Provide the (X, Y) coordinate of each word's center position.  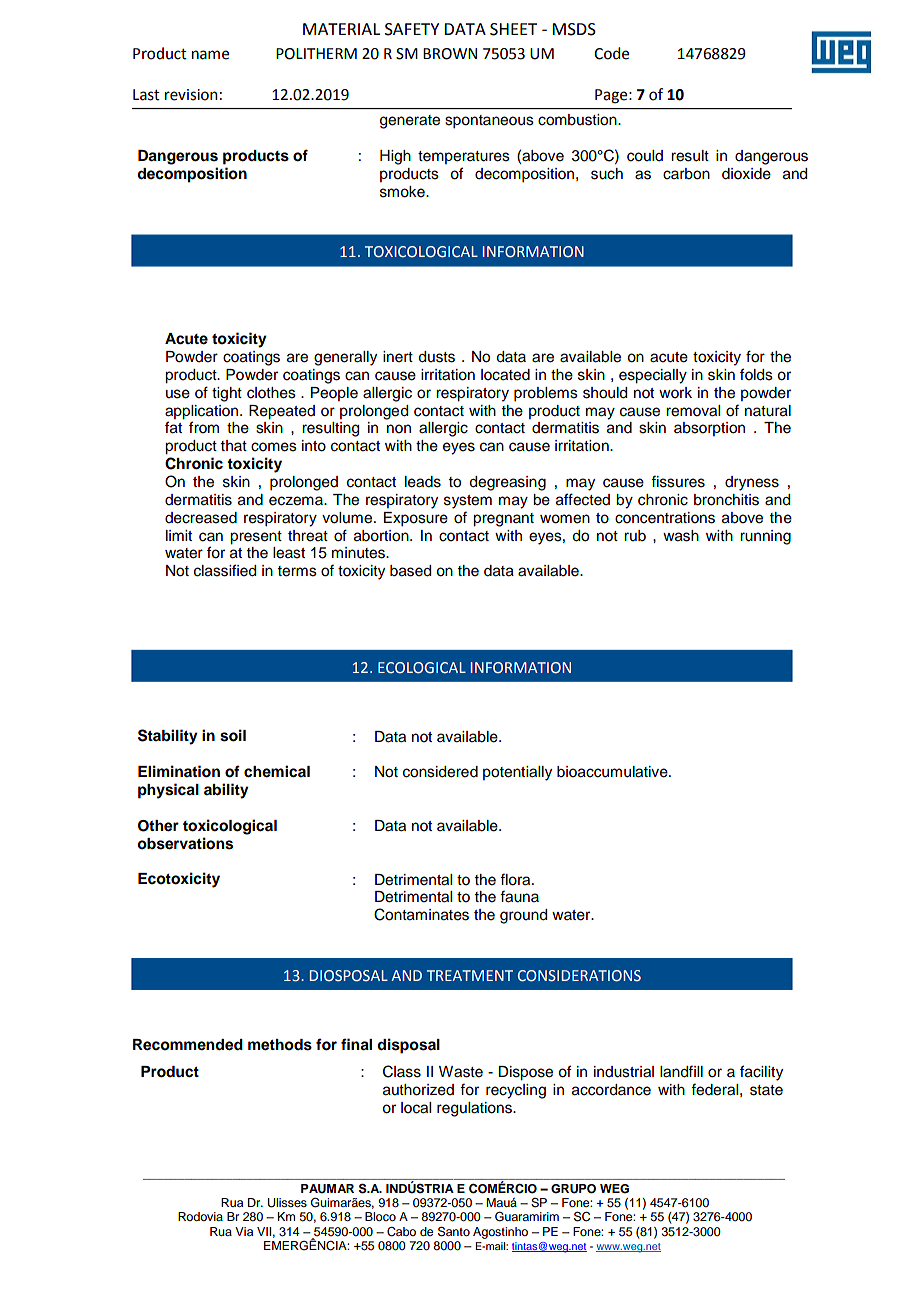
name (210, 55)
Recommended (188, 1045)
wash (681, 536)
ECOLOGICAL (422, 668)
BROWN (450, 54)
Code (611, 53)
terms (297, 571)
